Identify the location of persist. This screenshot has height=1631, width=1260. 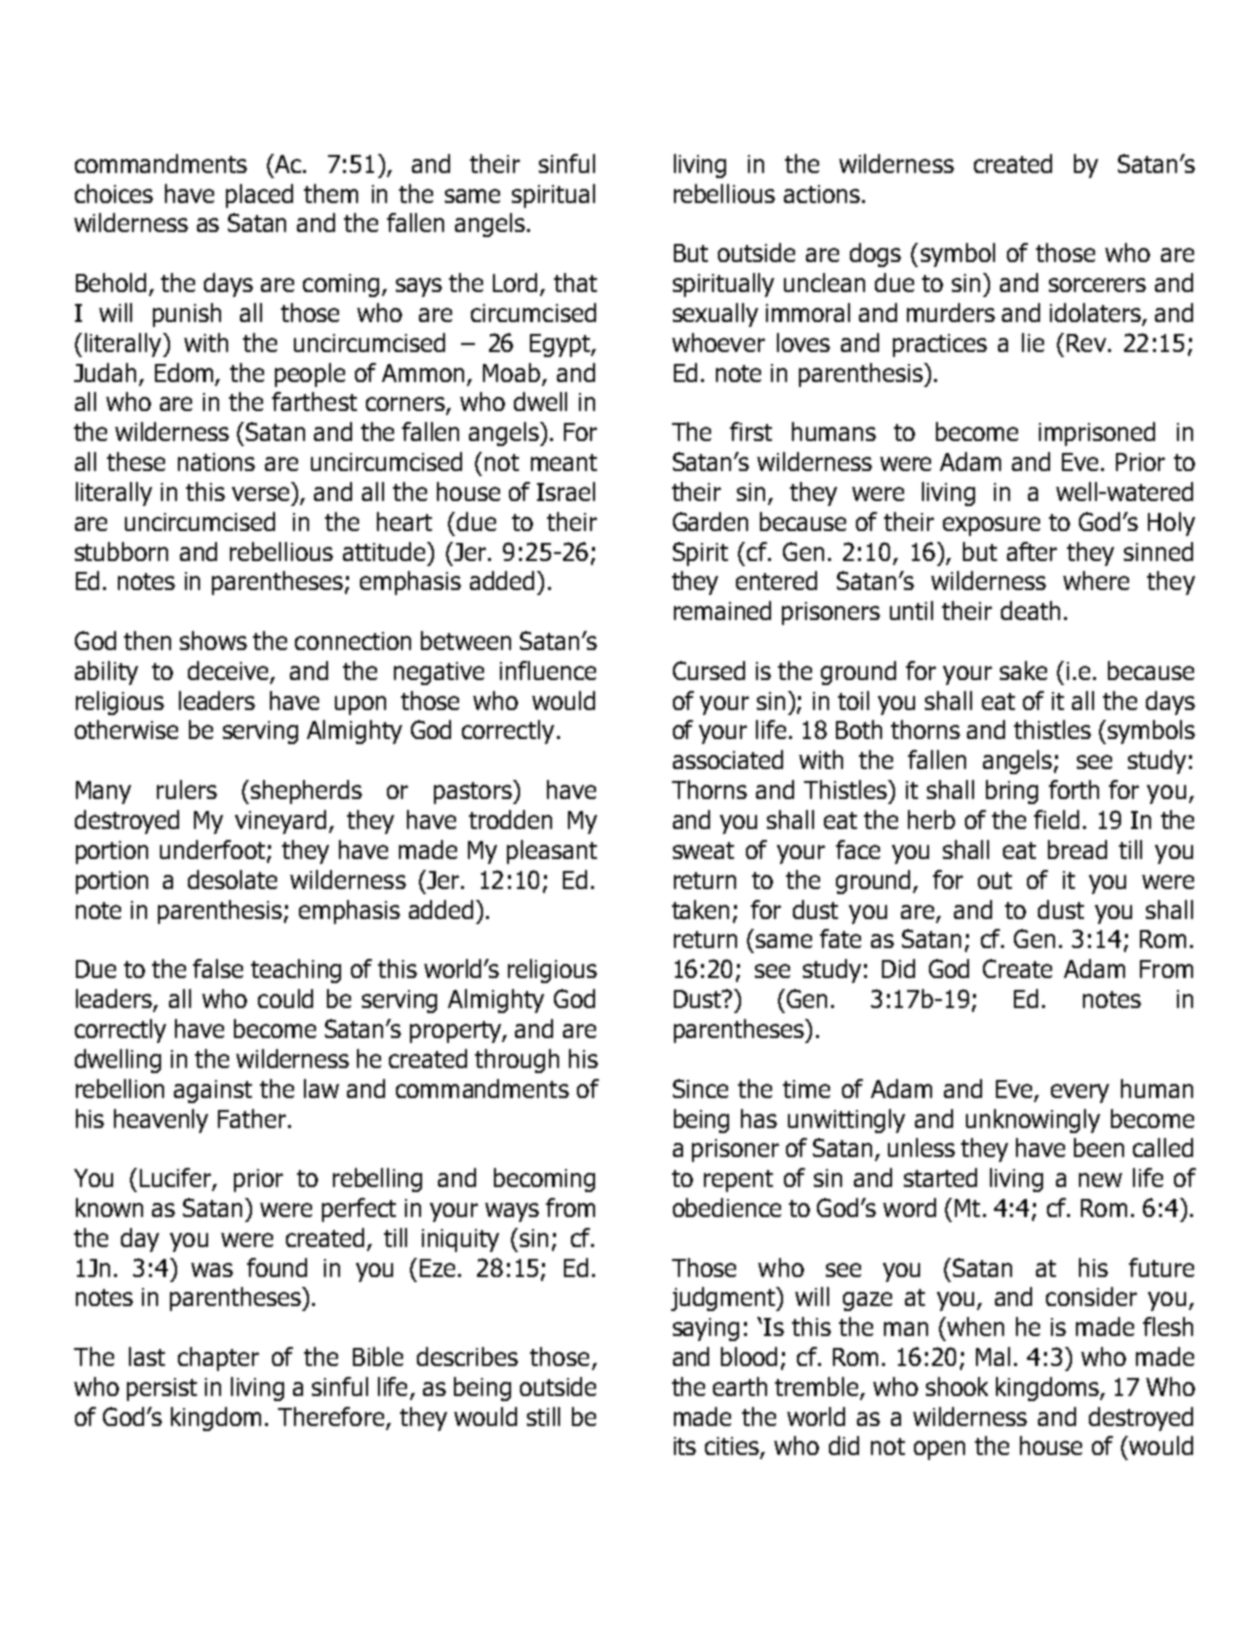
(162, 1389).
